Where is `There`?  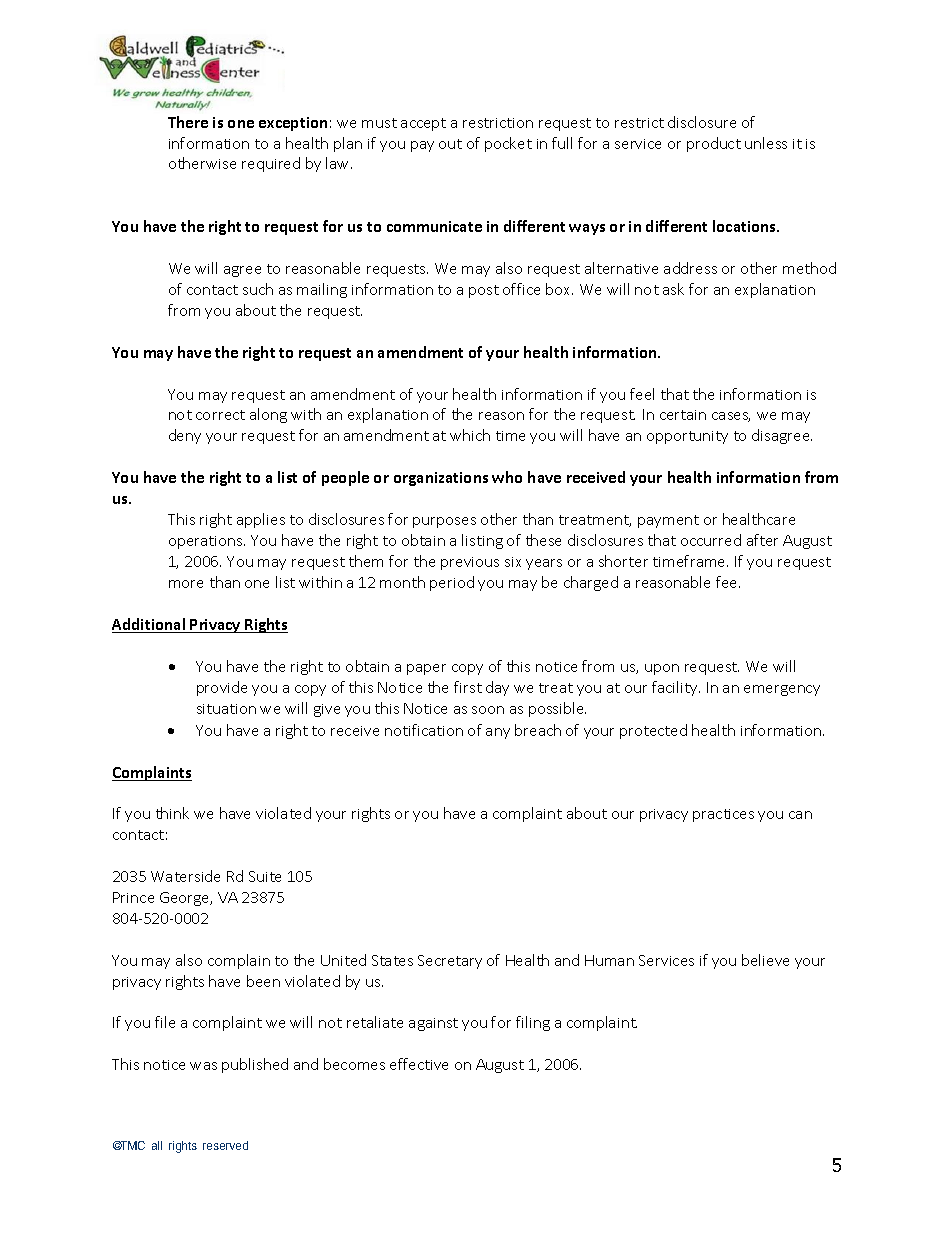 There is located at coordinates (188, 122).
